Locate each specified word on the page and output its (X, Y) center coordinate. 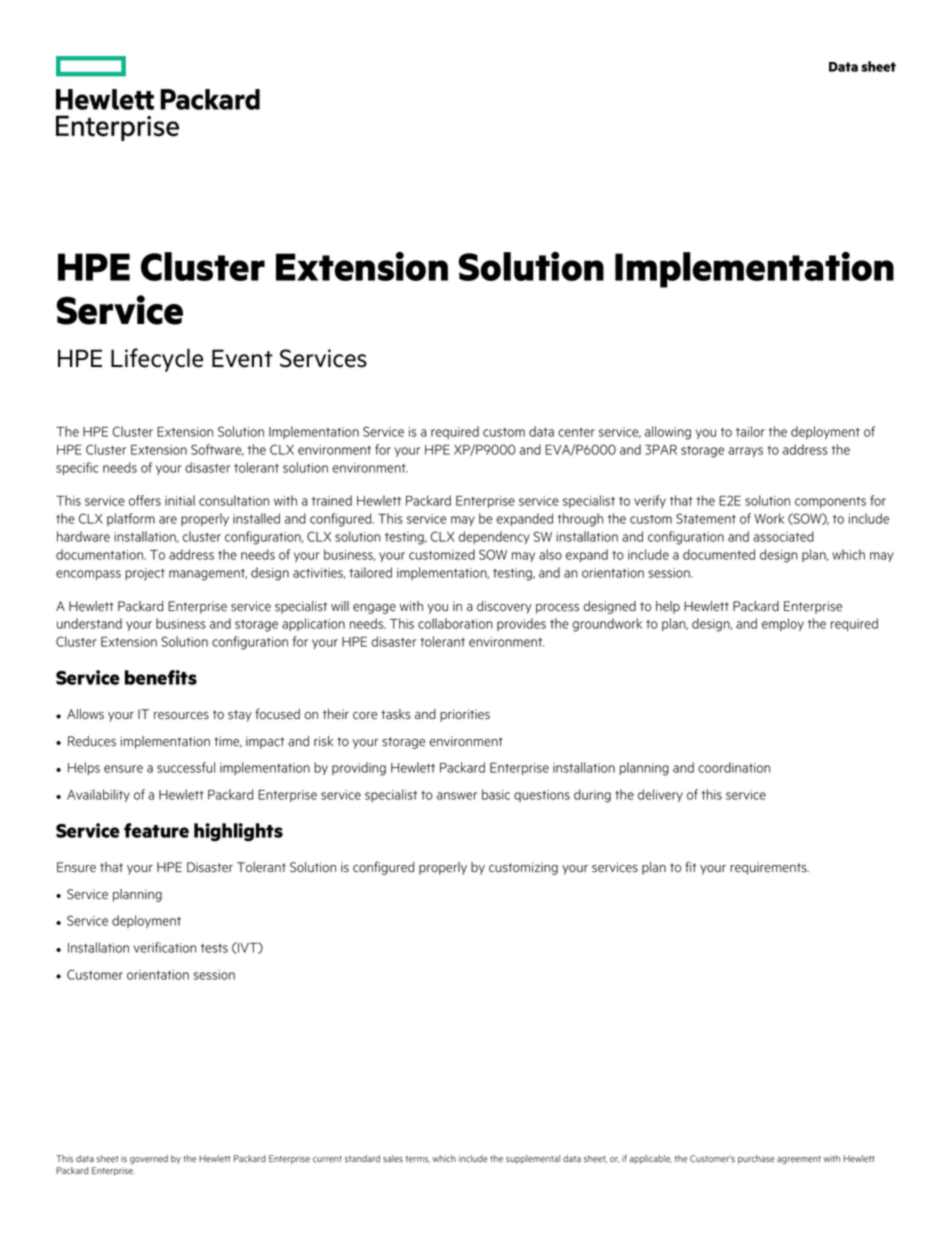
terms (418, 1159)
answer (457, 796)
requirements (769, 868)
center (576, 432)
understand (89, 623)
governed (149, 1159)
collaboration (455, 623)
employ (783, 624)
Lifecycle (157, 360)
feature (156, 830)
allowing (668, 433)
